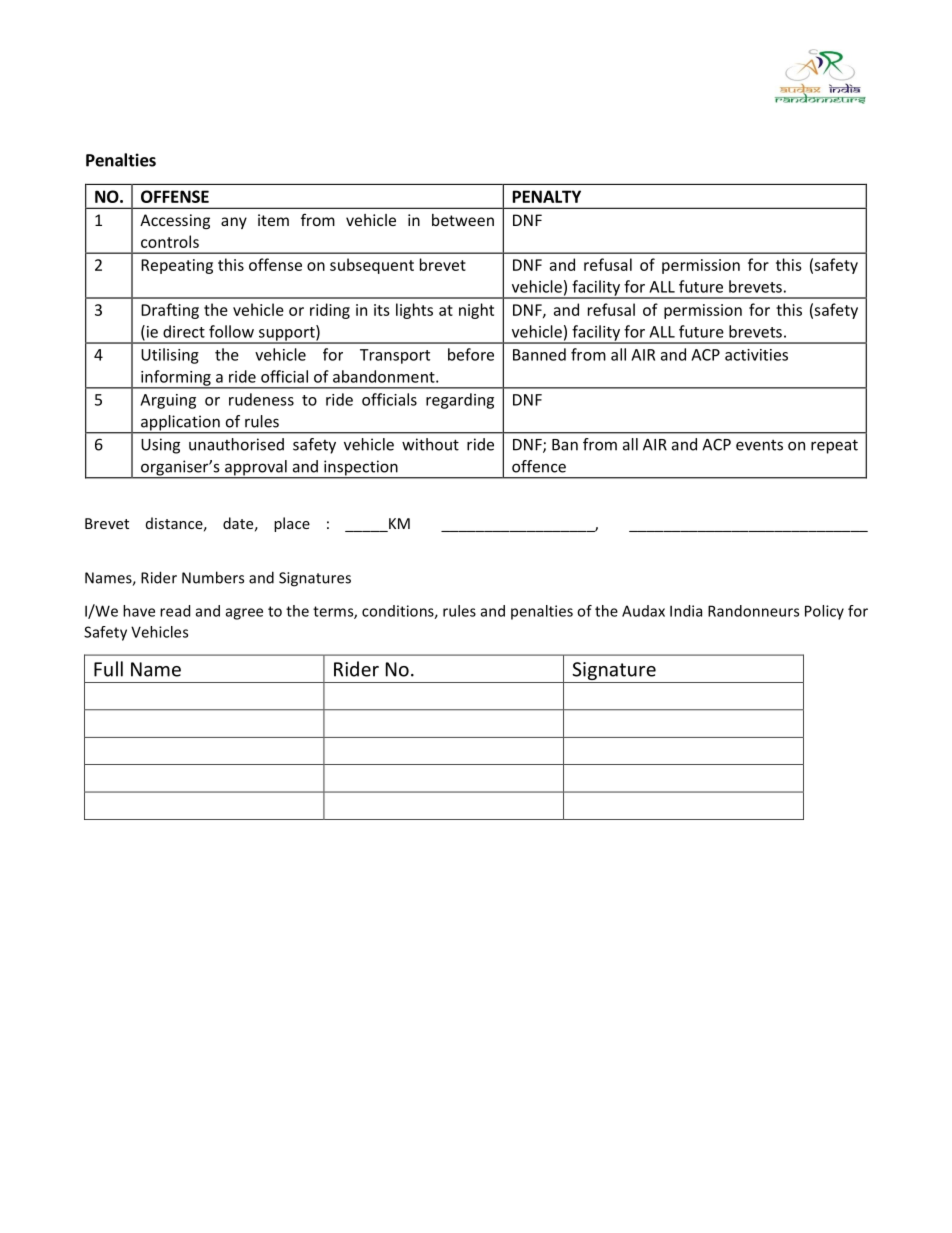  I want to click on direct, so click(184, 331).
